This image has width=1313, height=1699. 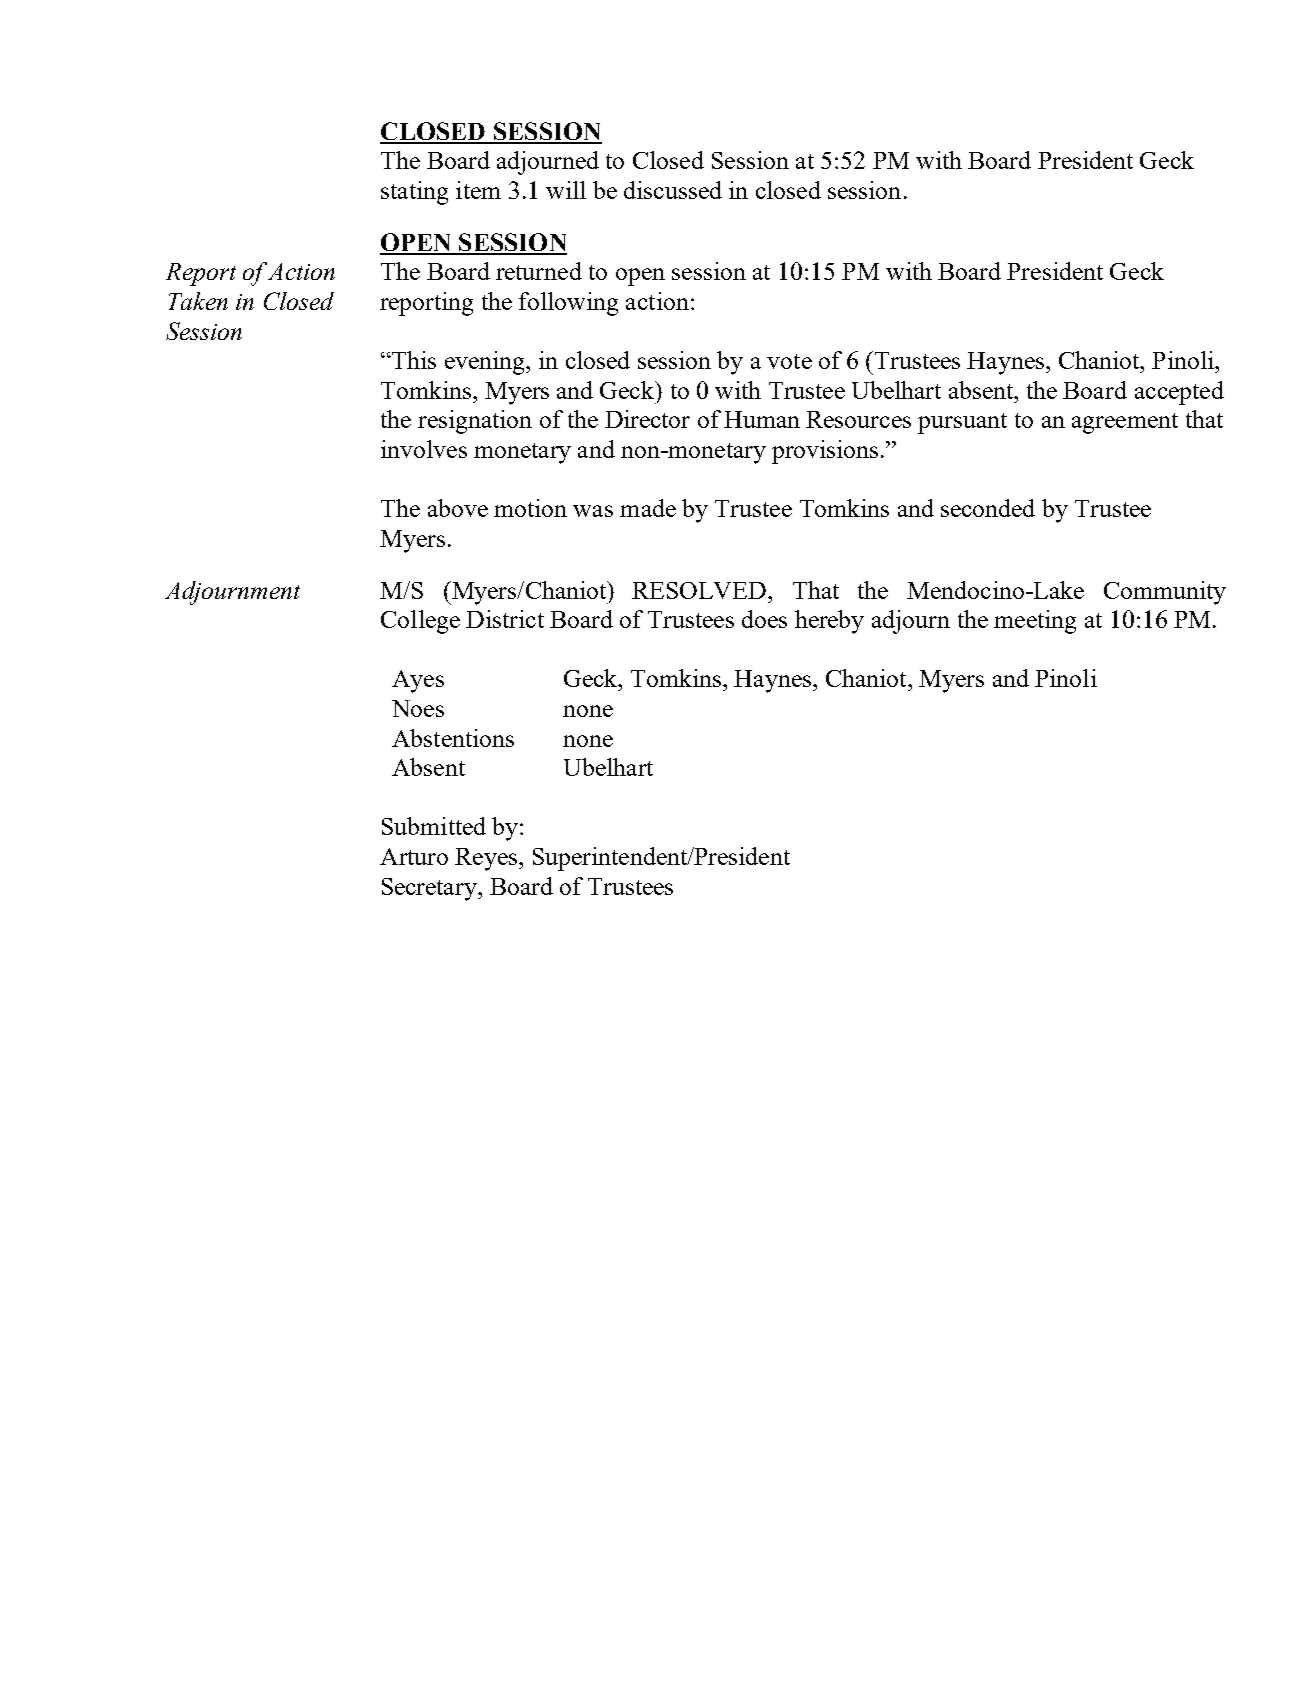 I want to click on seconded, so click(x=988, y=508).
